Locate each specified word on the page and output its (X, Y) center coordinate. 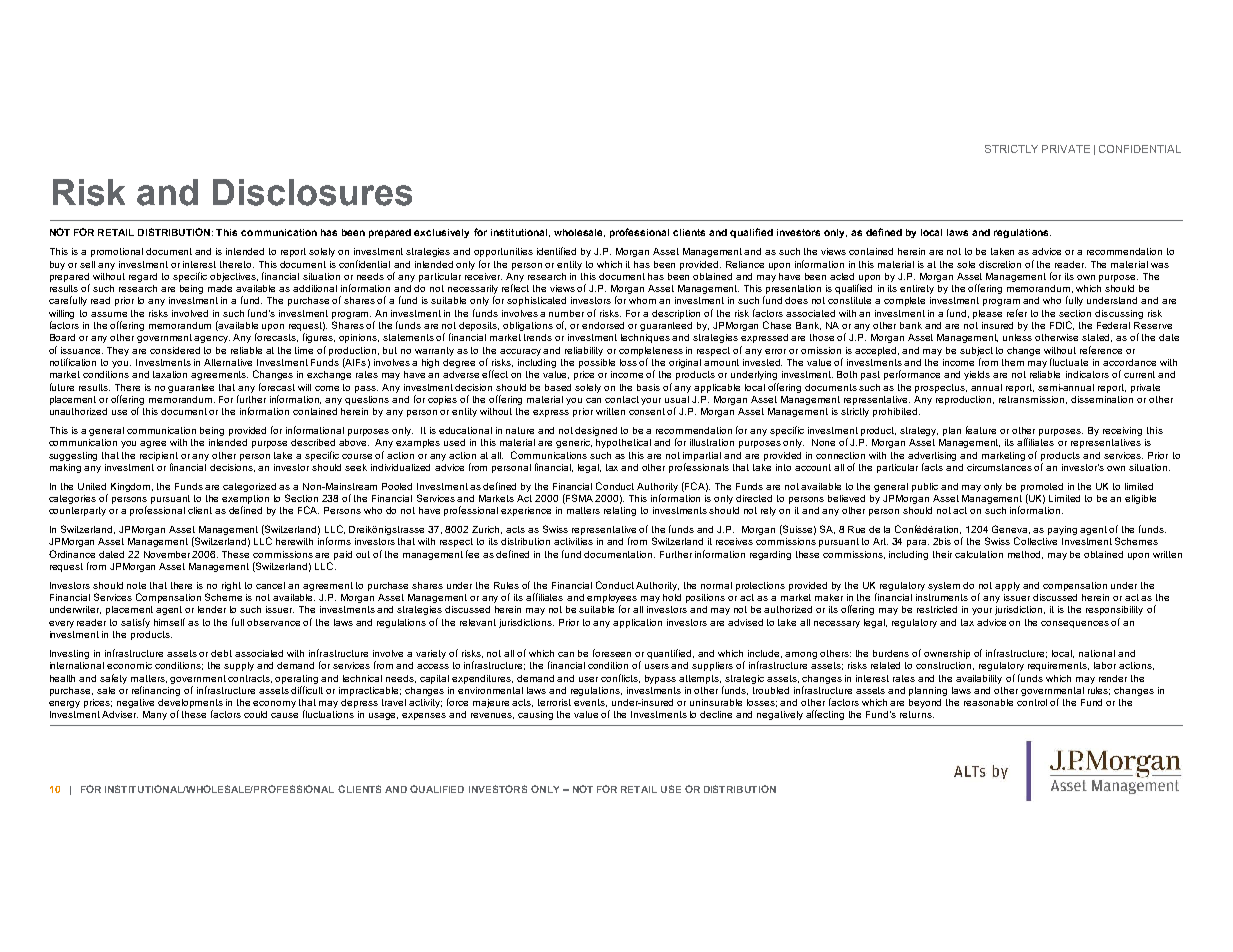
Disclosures (312, 192)
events (590, 703)
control (1032, 702)
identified (556, 251)
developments (190, 705)
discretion (1000, 264)
